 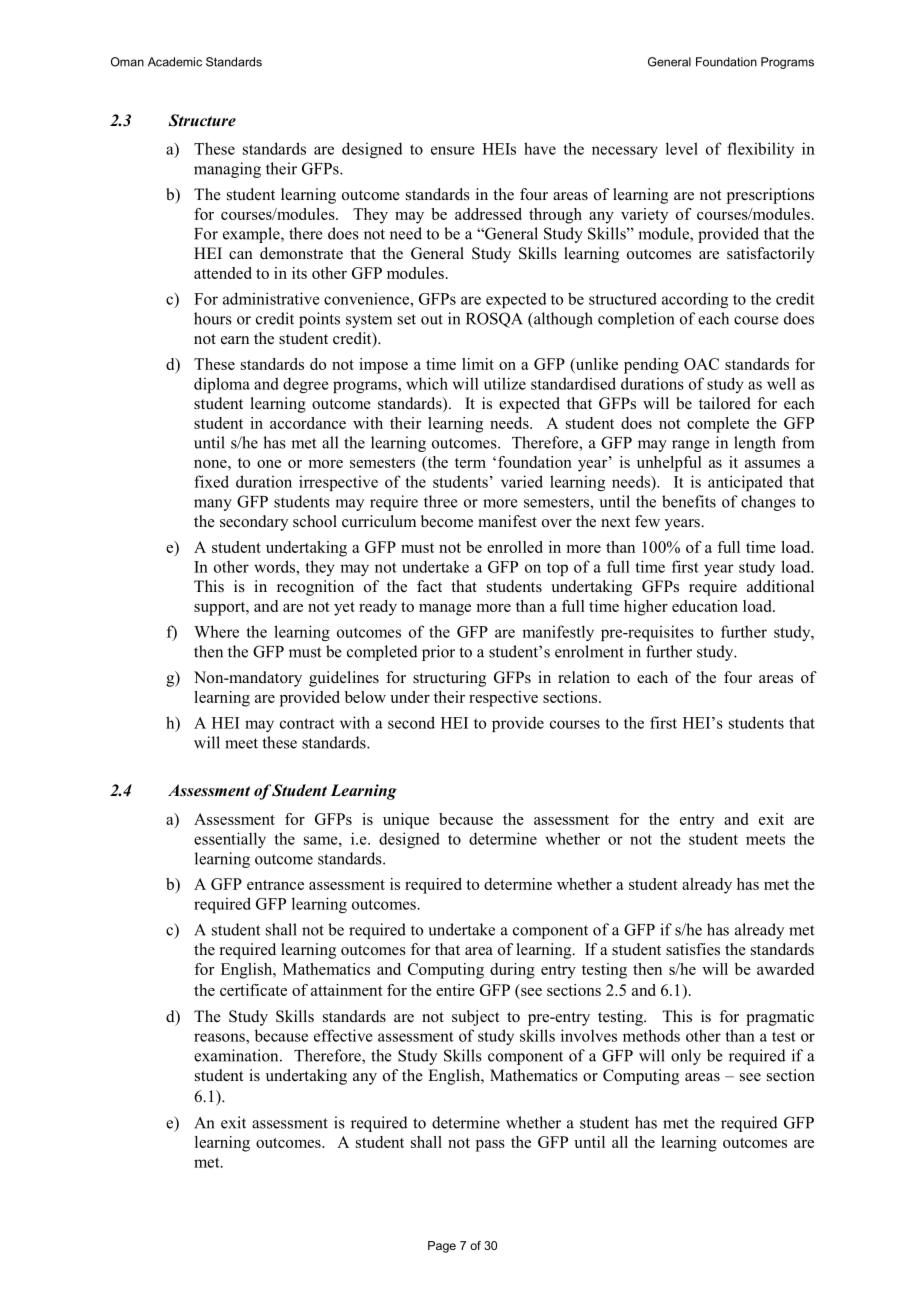 I want to click on benefits, so click(x=689, y=501).
